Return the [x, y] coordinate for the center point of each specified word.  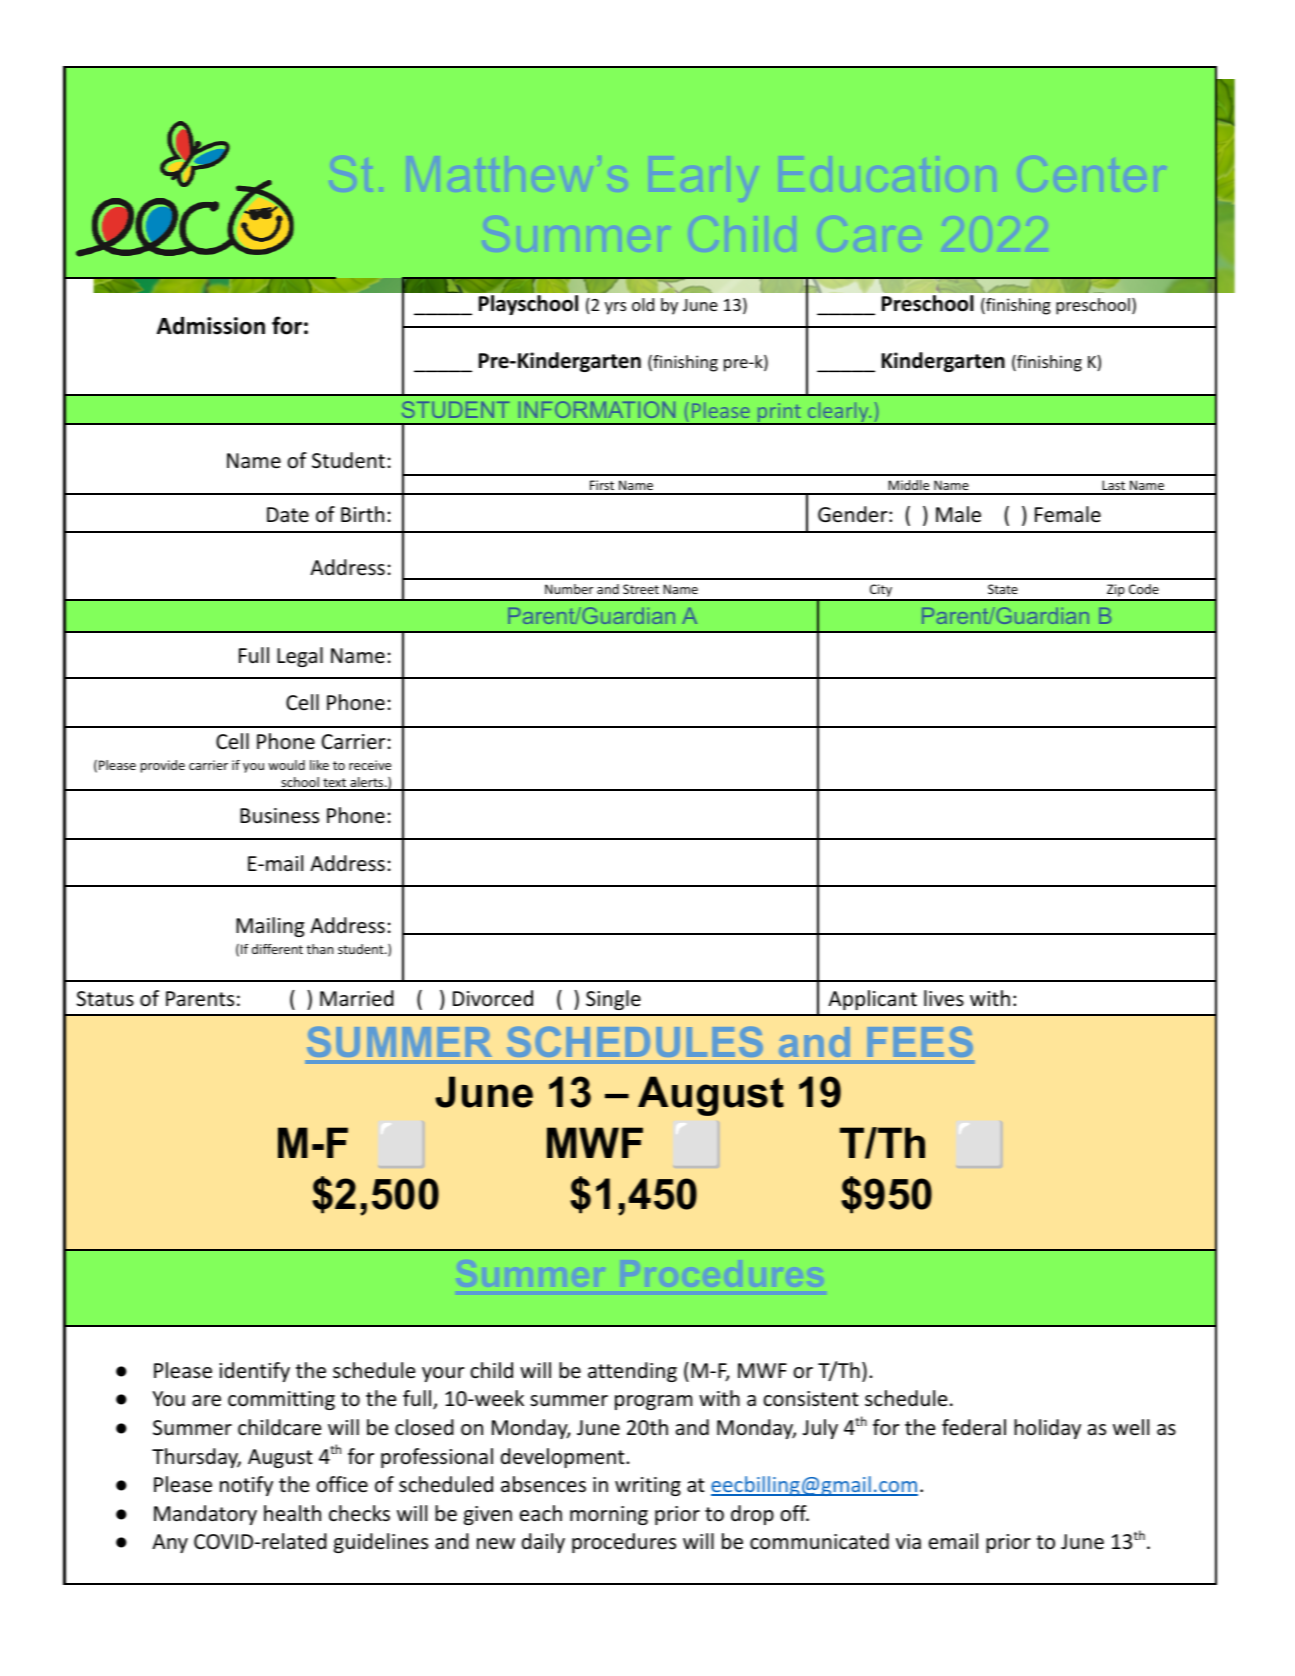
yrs [615, 308]
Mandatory [205, 1515]
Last [1113, 487]
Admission [211, 325]
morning [609, 1515]
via [908, 1541]
